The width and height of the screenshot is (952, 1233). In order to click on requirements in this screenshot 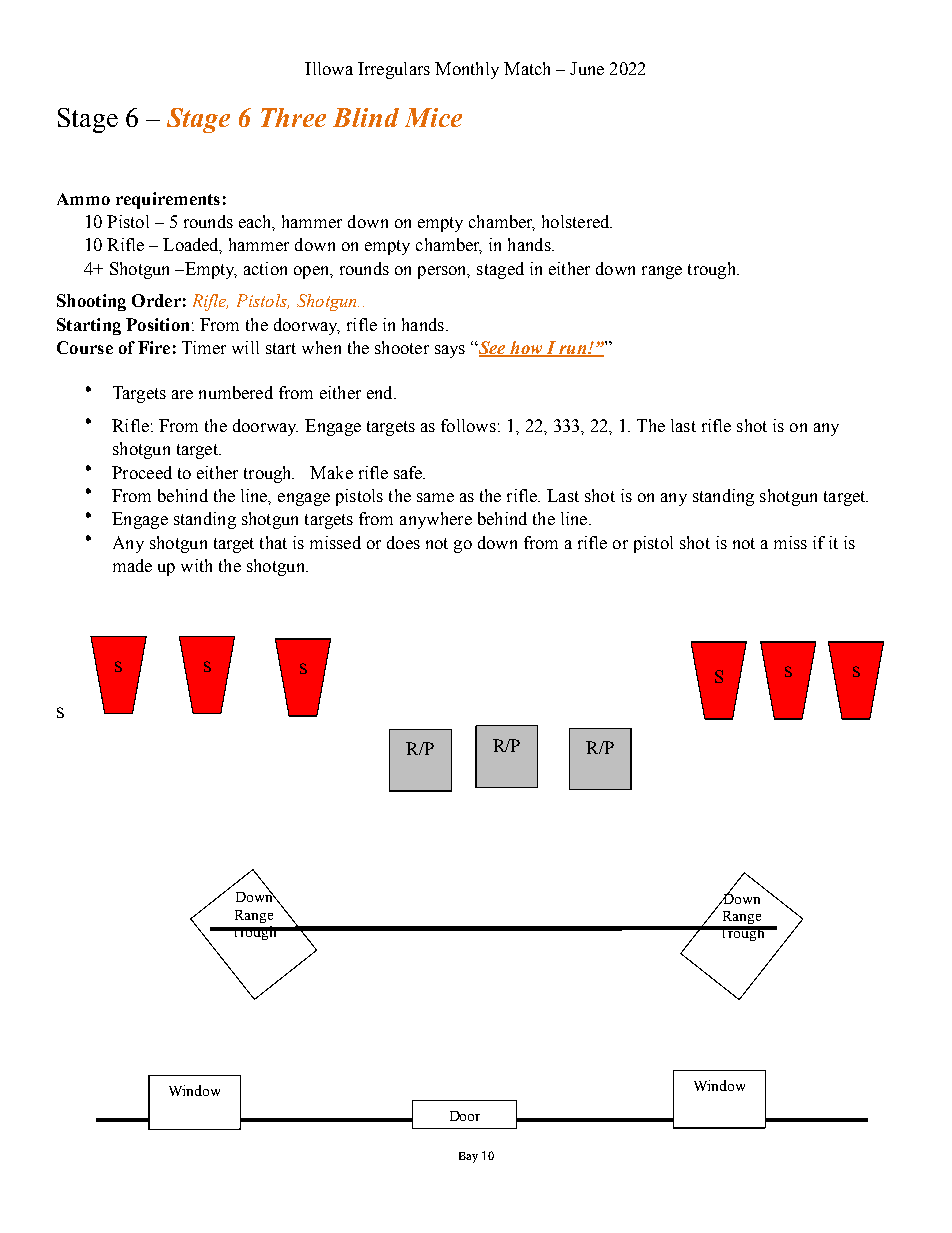, I will do `click(168, 200)`.
